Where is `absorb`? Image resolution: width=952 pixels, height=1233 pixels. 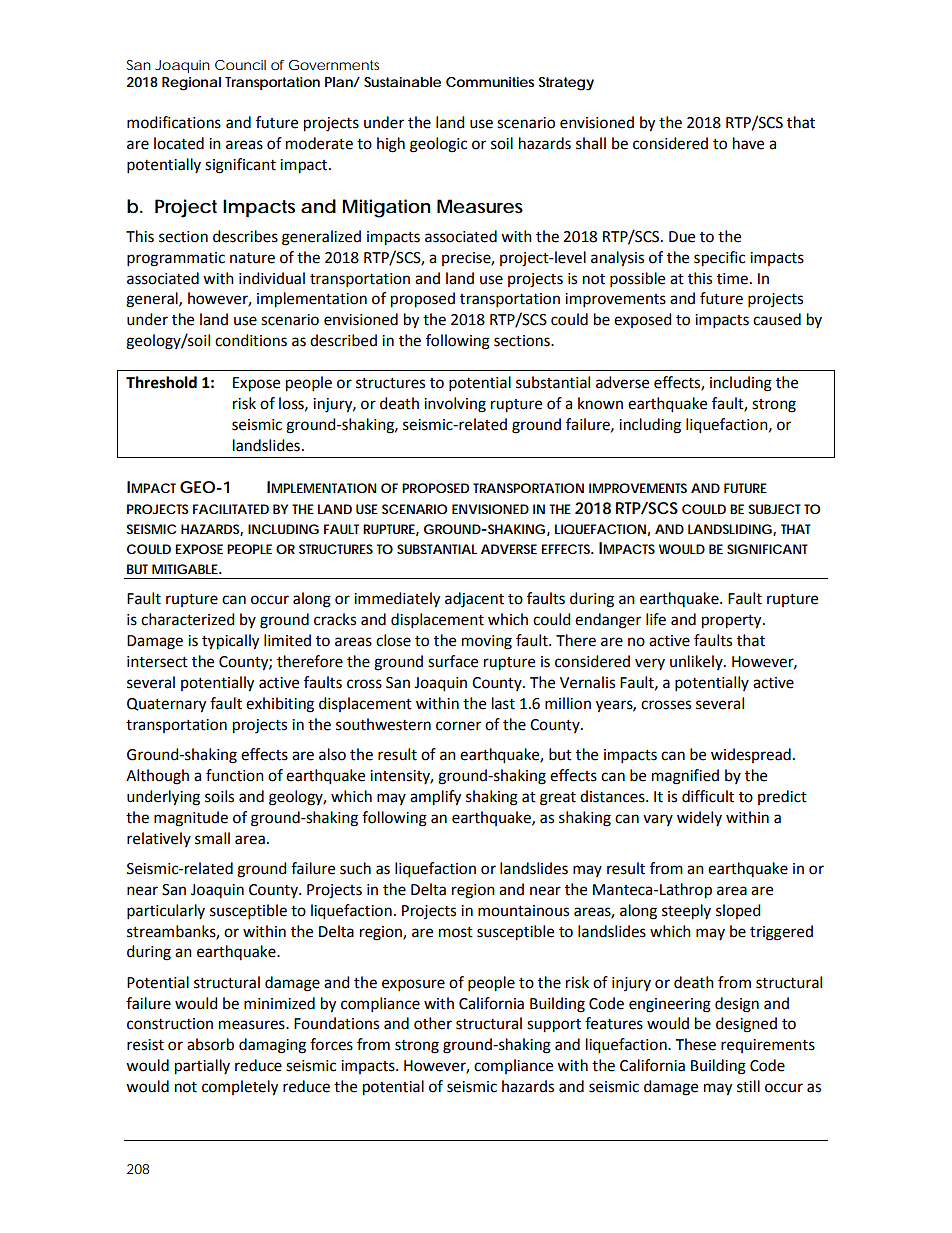 absorb is located at coordinates (210, 1044).
